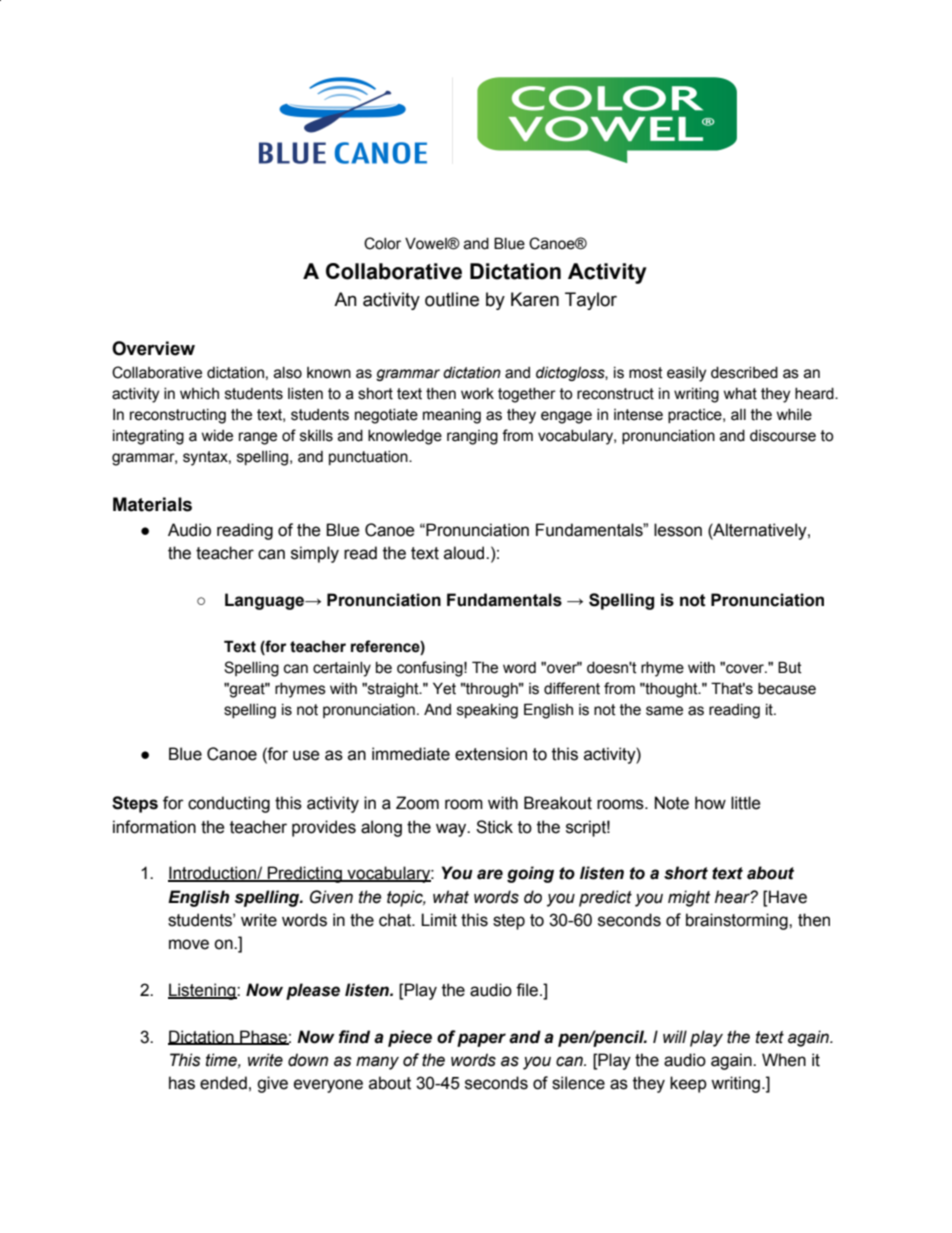 This screenshot has height=1233, width=952. I want to click on outline, so click(452, 299).
